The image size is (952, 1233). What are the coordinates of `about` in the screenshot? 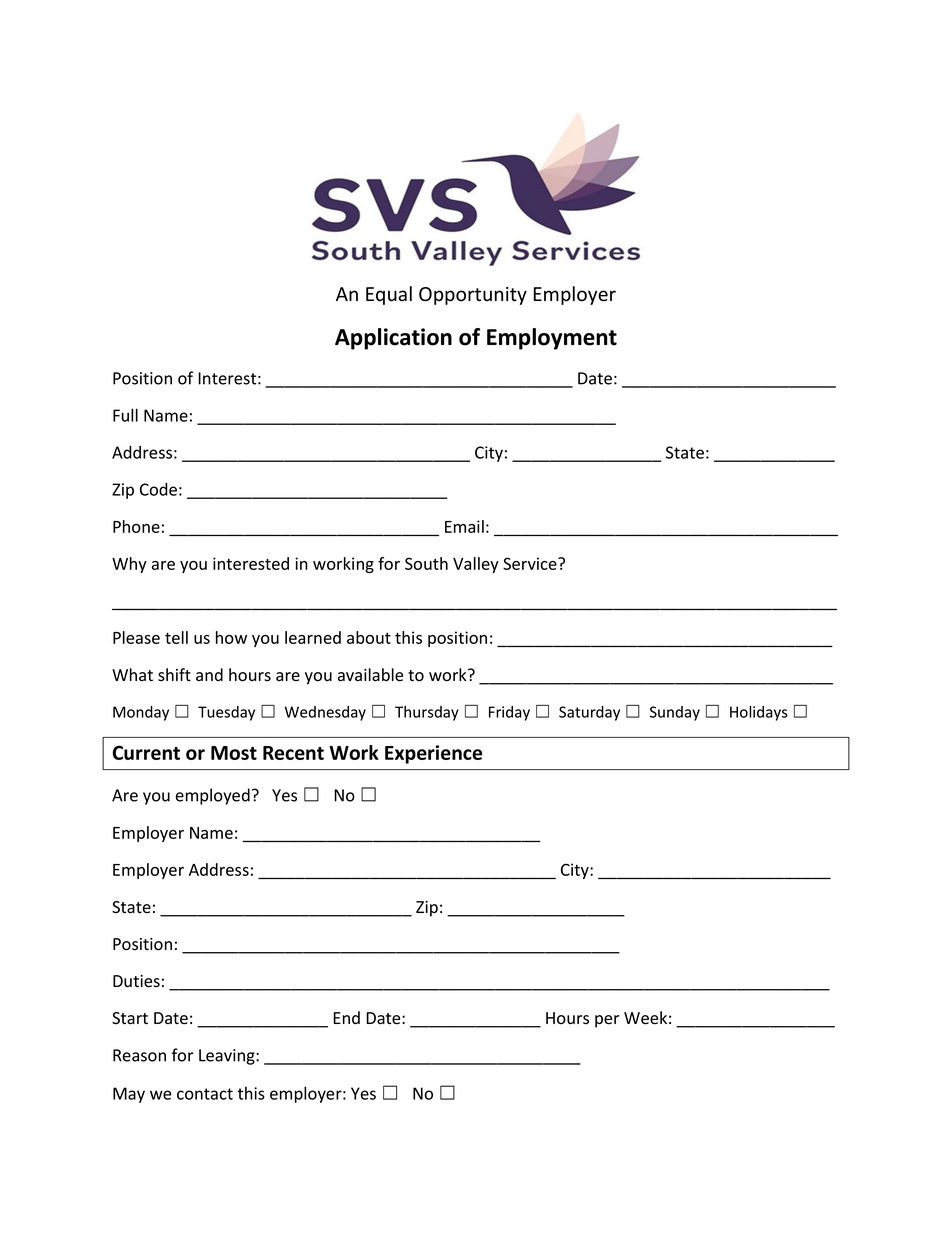 It's located at (369, 637).
